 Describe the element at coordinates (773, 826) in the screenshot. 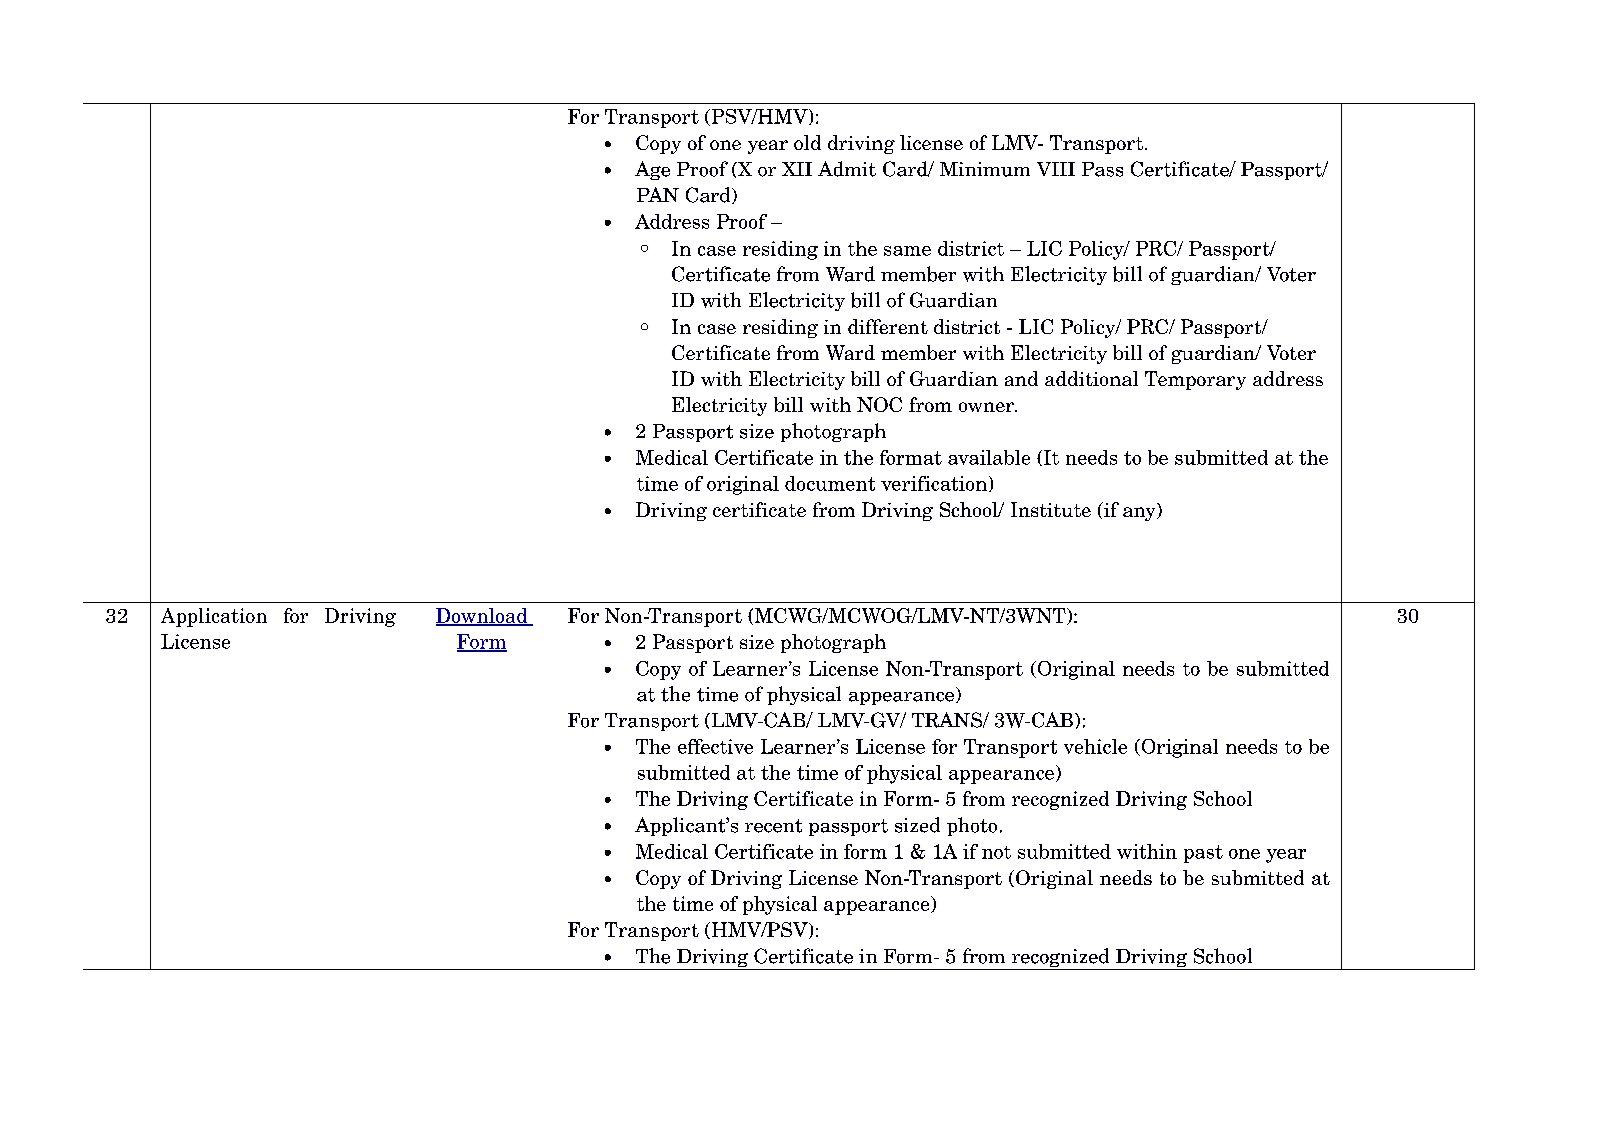

I see `recent` at that location.
